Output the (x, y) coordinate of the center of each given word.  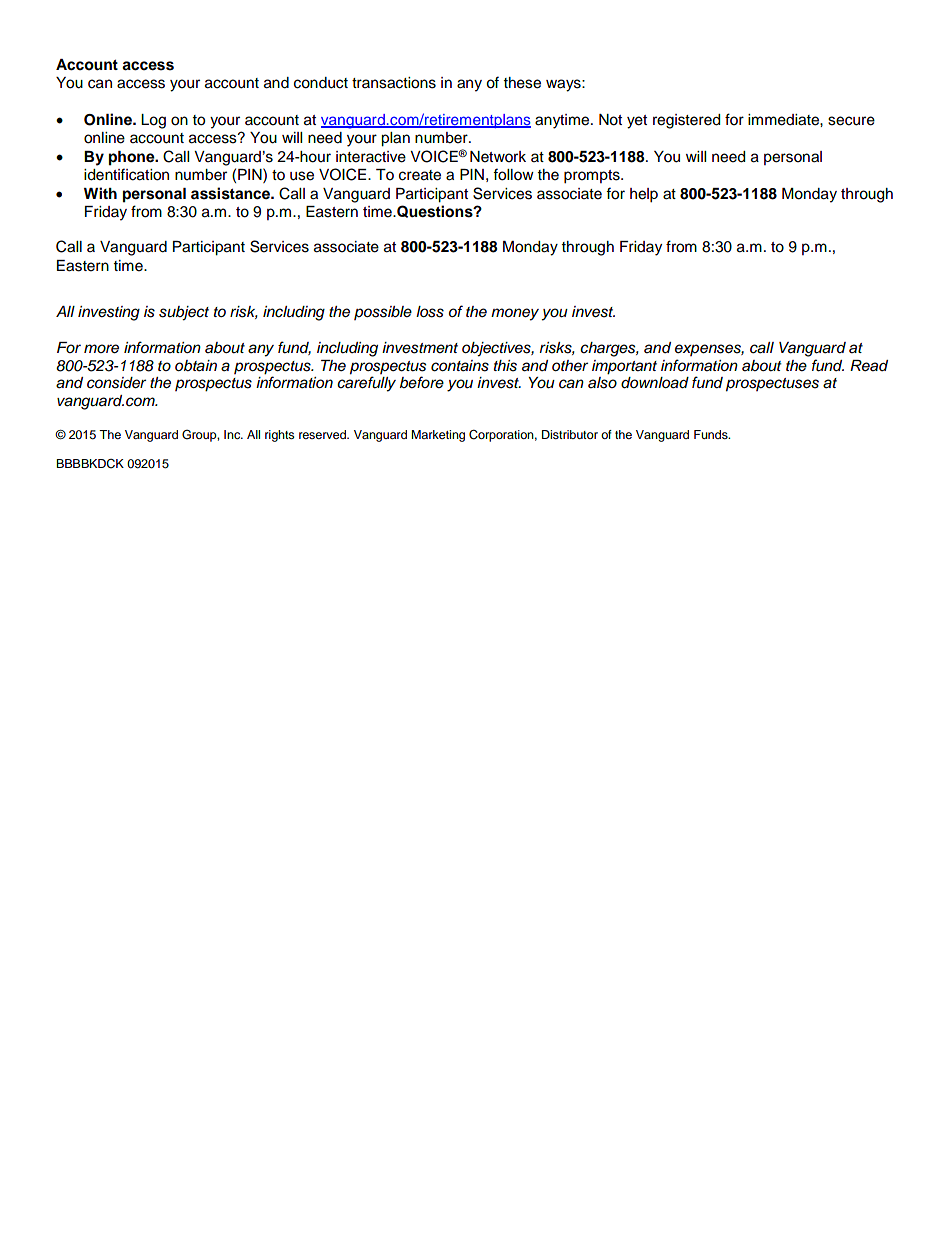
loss (430, 312)
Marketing (438, 436)
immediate (784, 120)
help (644, 195)
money (515, 314)
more (101, 349)
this (505, 366)
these (522, 83)
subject (184, 313)
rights (280, 436)
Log (153, 121)
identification (126, 174)
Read (869, 365)
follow (513, 174)
